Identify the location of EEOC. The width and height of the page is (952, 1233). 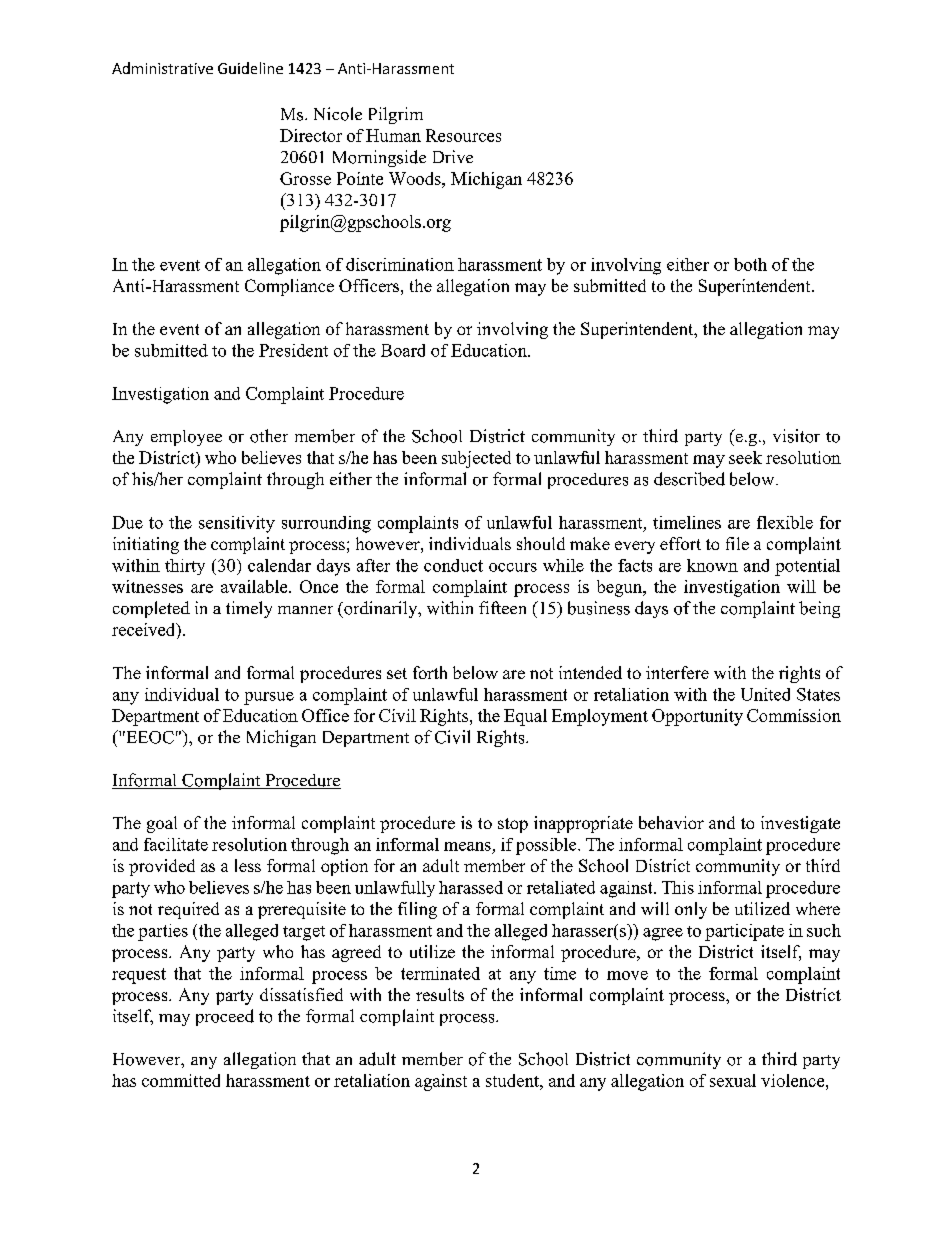
(149, 737).
